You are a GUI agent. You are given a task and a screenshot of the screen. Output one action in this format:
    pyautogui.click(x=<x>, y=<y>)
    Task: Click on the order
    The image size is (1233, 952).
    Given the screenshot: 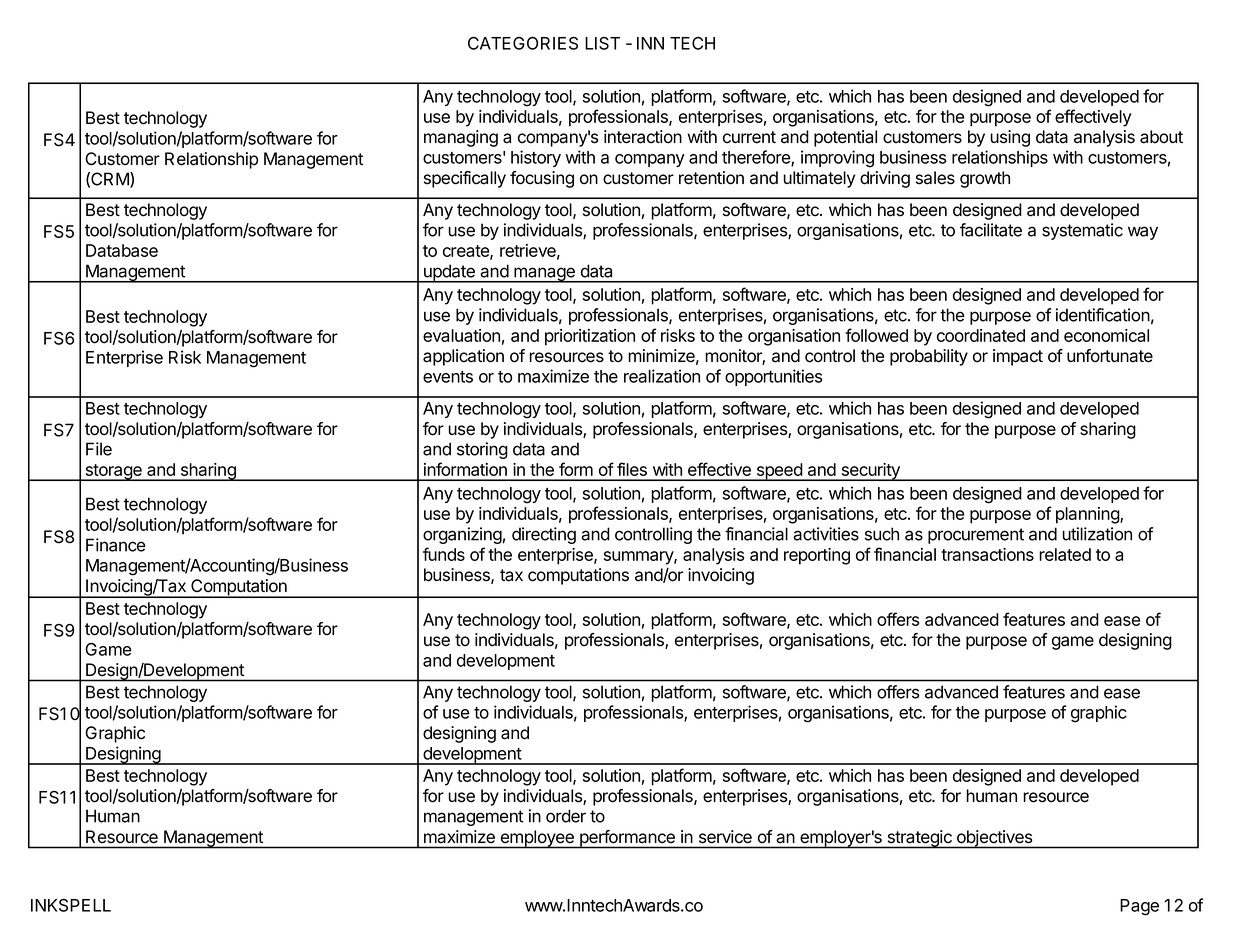 What is the action you would take?
    pyautogui.click(x=566, y=816)
